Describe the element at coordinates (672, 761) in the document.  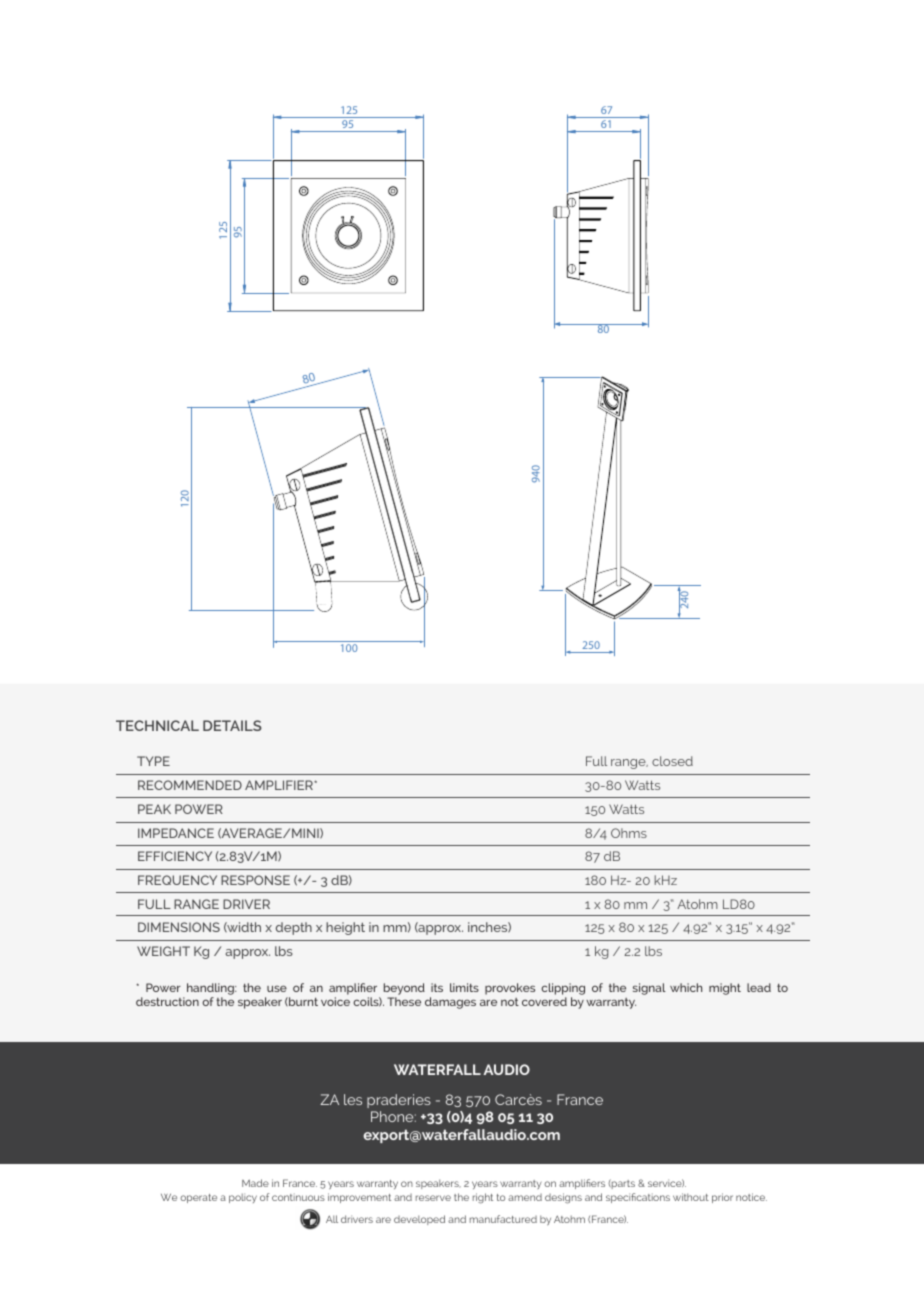
I see `closed` at that location.
